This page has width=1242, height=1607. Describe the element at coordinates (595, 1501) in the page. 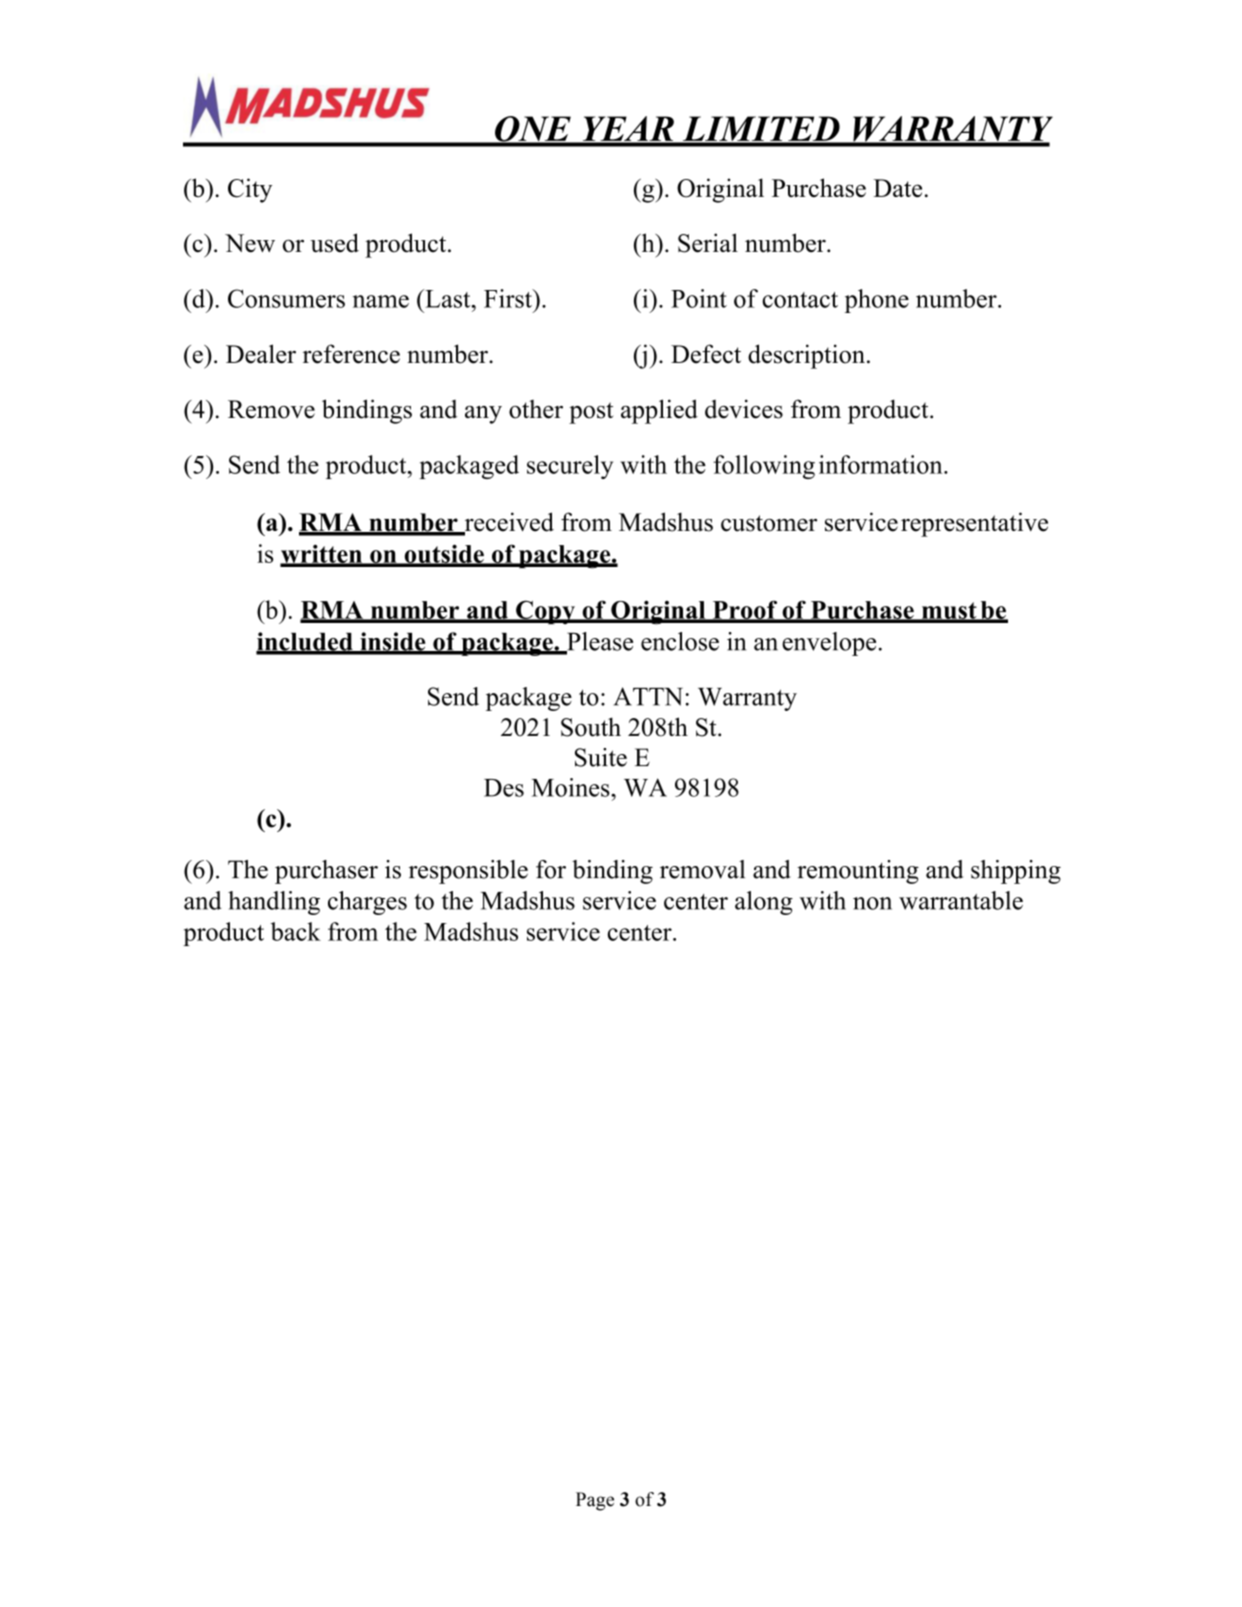

I see `Page` at that location.
